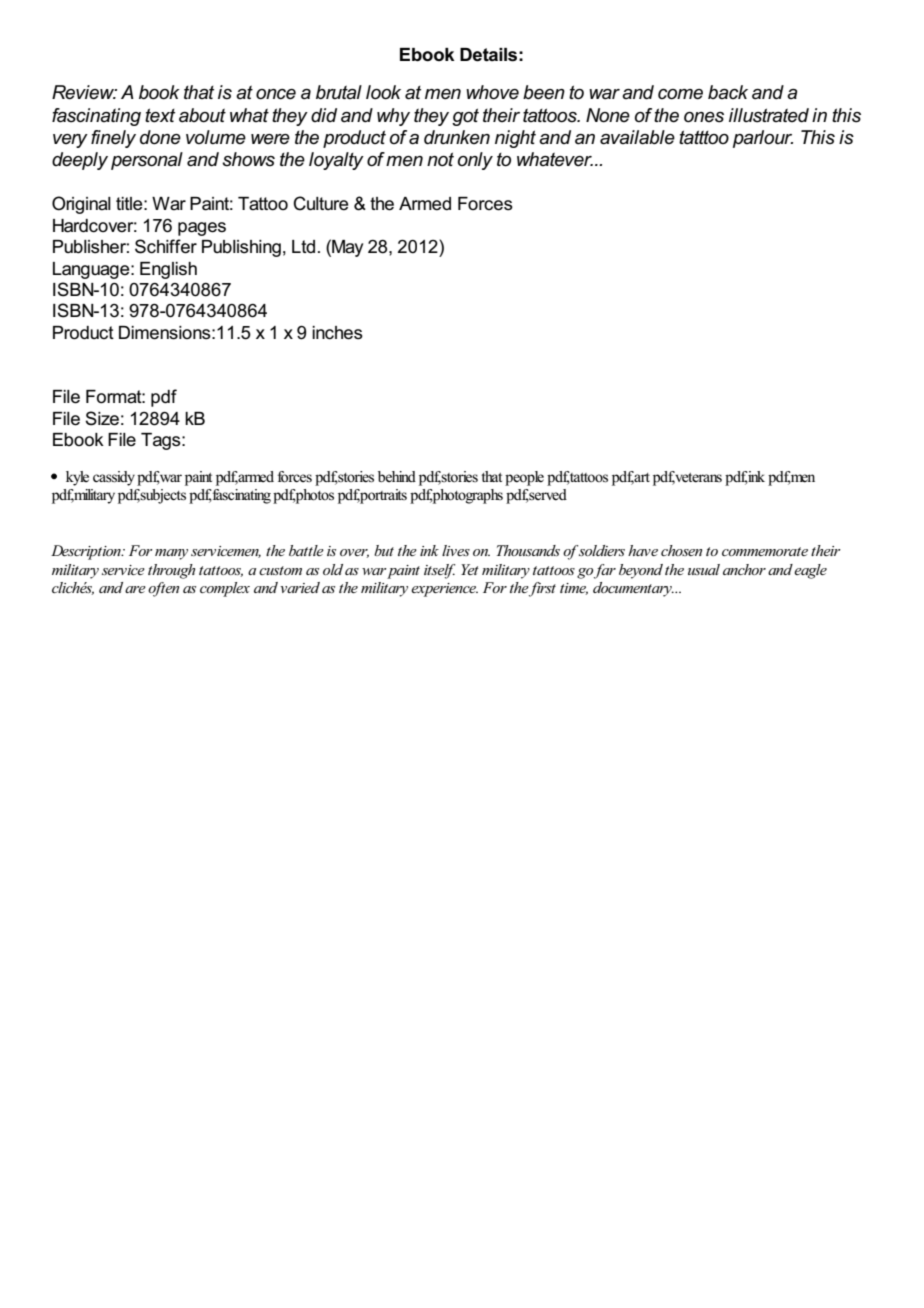  I want to click on behind, so click(397, 476).
